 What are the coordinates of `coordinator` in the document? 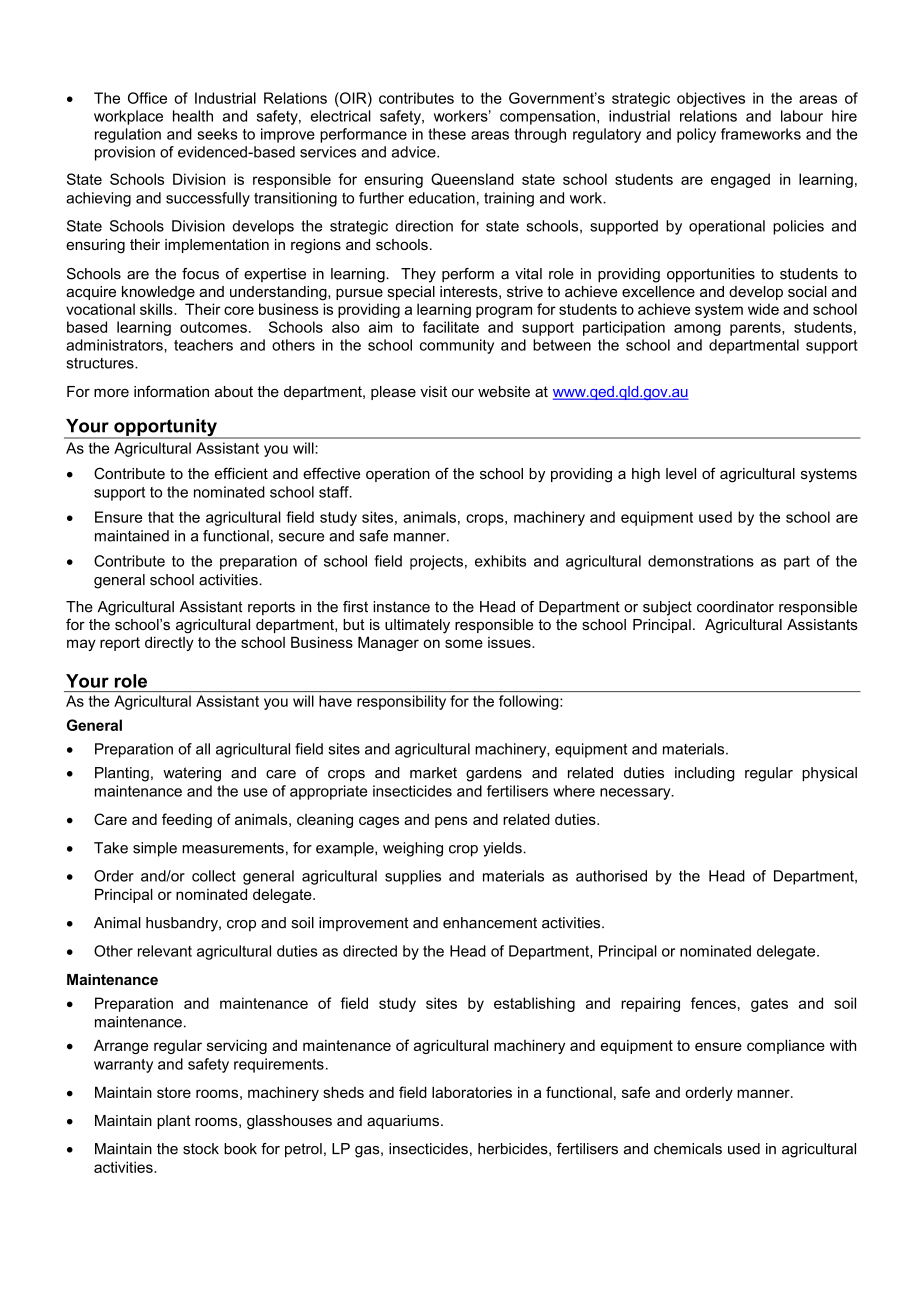 It's located at (735, 607).
